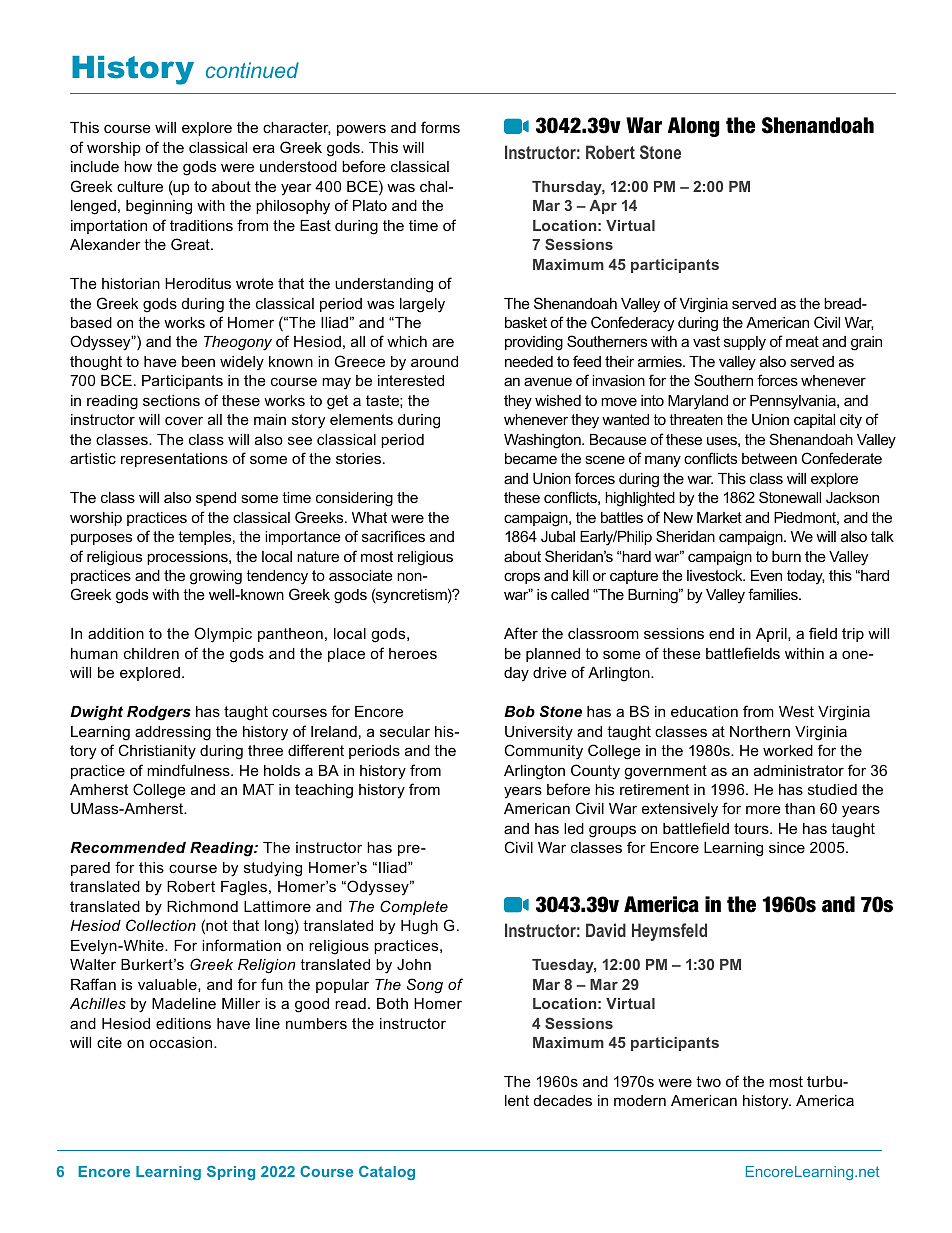 The height and width of the page is (1233, 952). What do you see at coordinates (802, 341) in the page?
I see `meat` at bounding box center [802, 341].
